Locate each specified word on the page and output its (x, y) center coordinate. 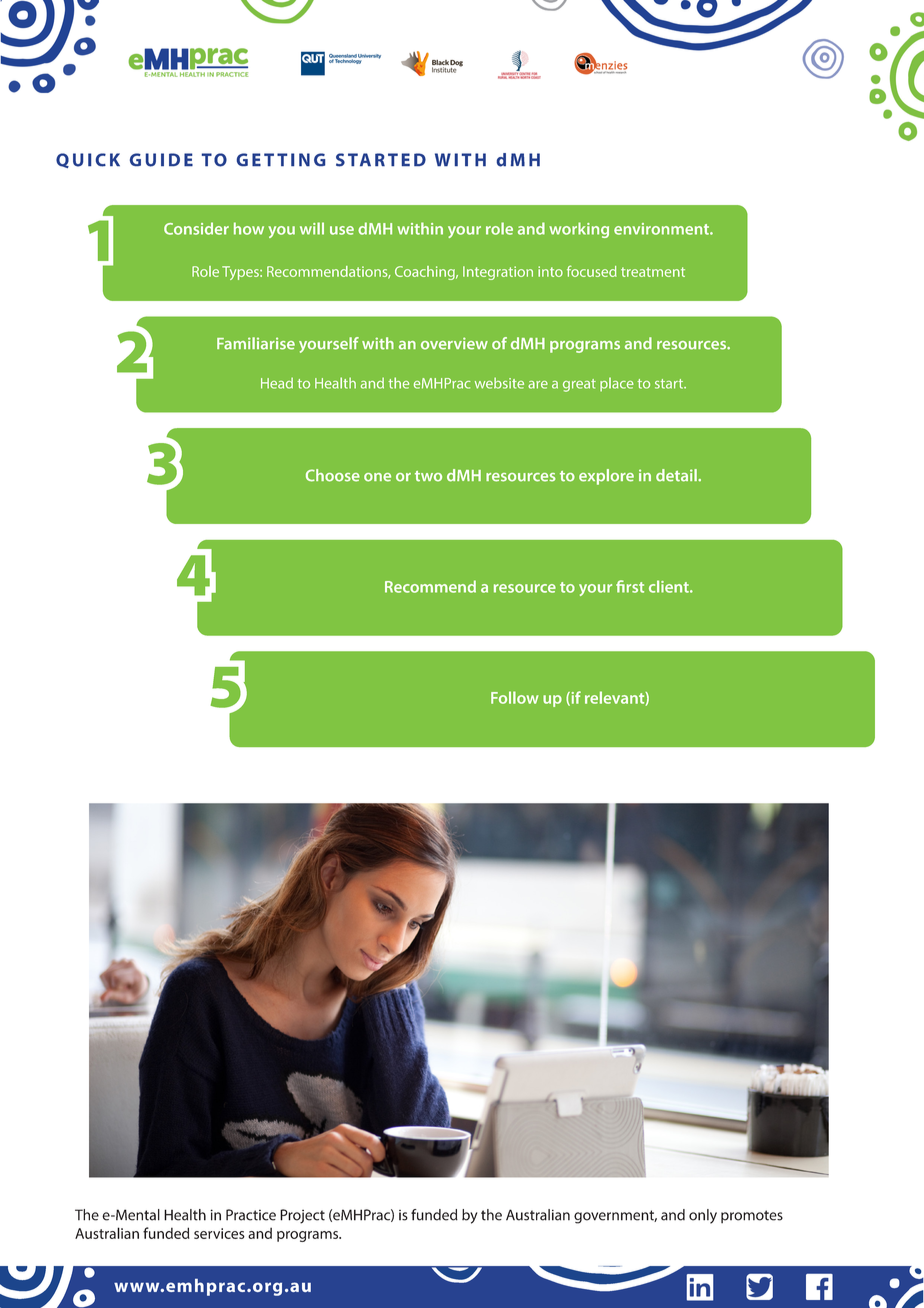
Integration (498, 273)
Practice (251, 1215)
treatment (653, 272)
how (249, 228)
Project (302, 1216)
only (703, 1216)
